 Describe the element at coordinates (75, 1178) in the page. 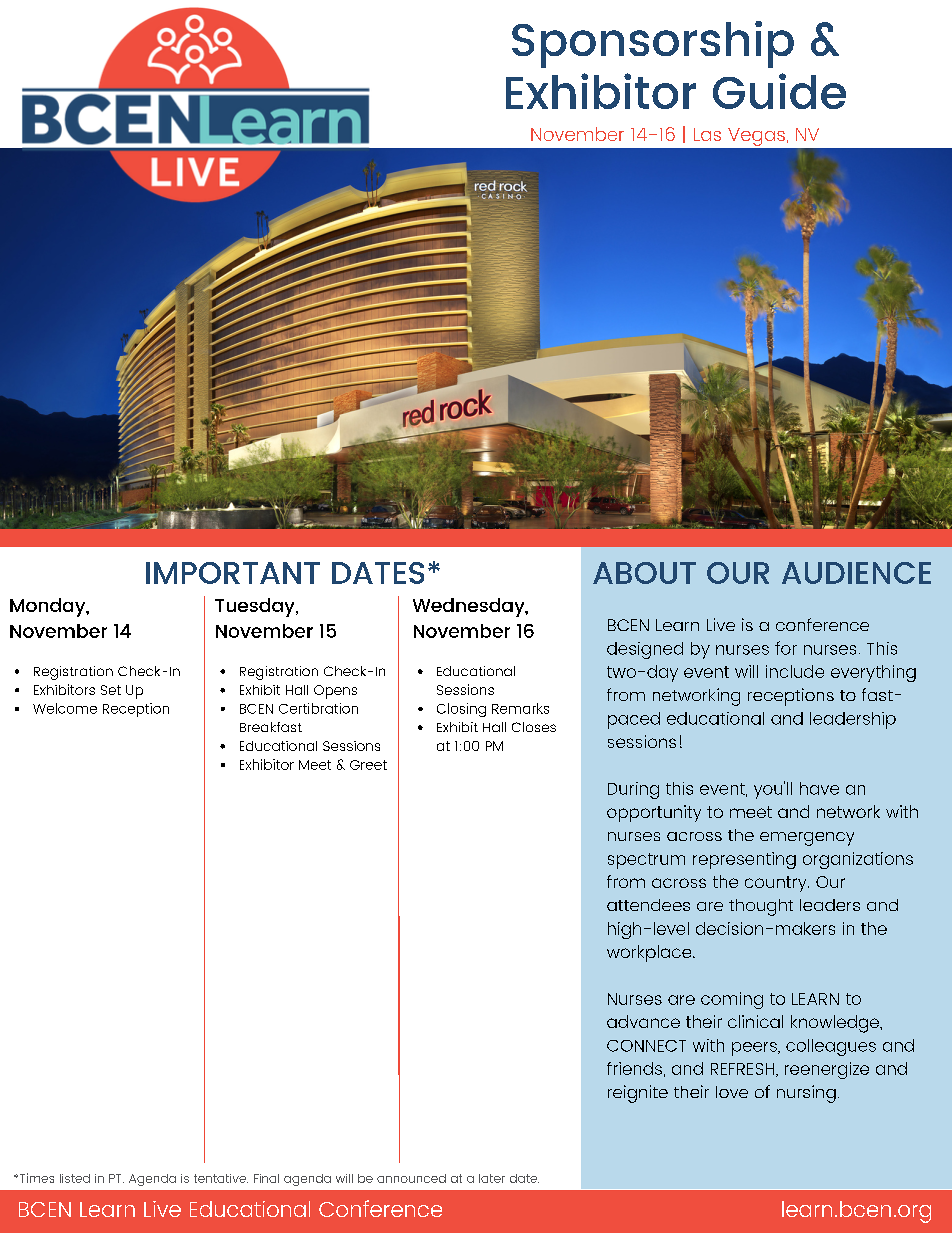

I see `listed` at that location.
